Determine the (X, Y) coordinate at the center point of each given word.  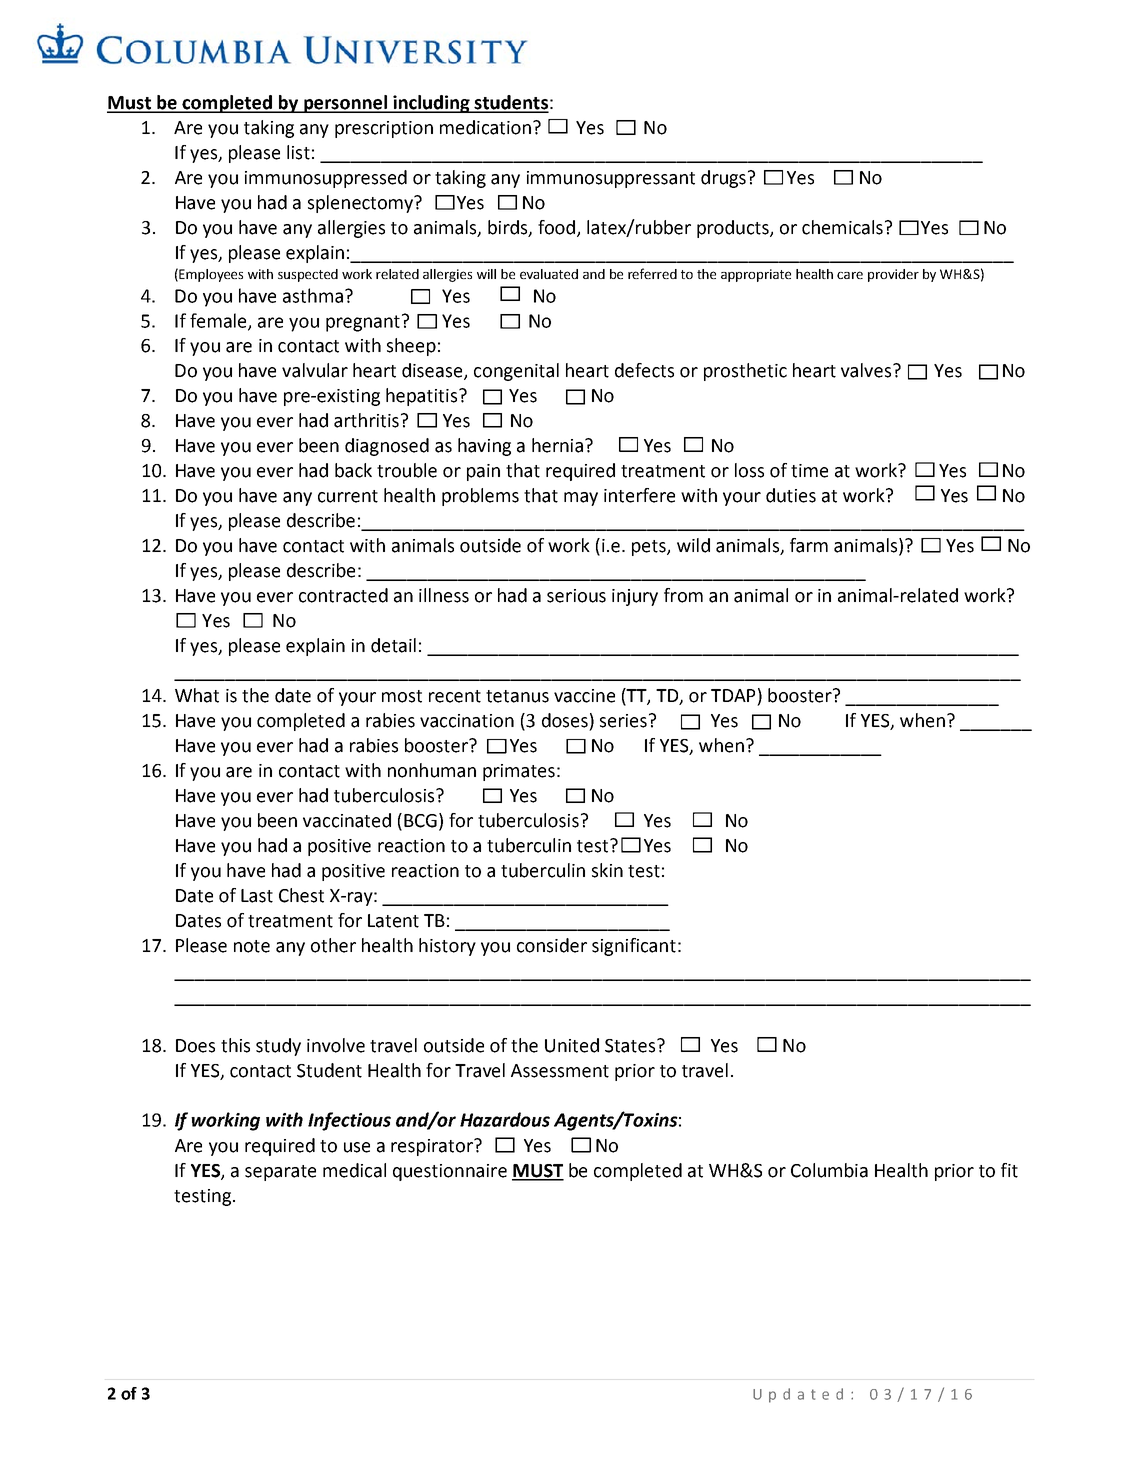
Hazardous (505, 1119)
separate (280, 1173)
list (298, 152)
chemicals (842, 227)
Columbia (829, 1170)
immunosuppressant (611, 179)
